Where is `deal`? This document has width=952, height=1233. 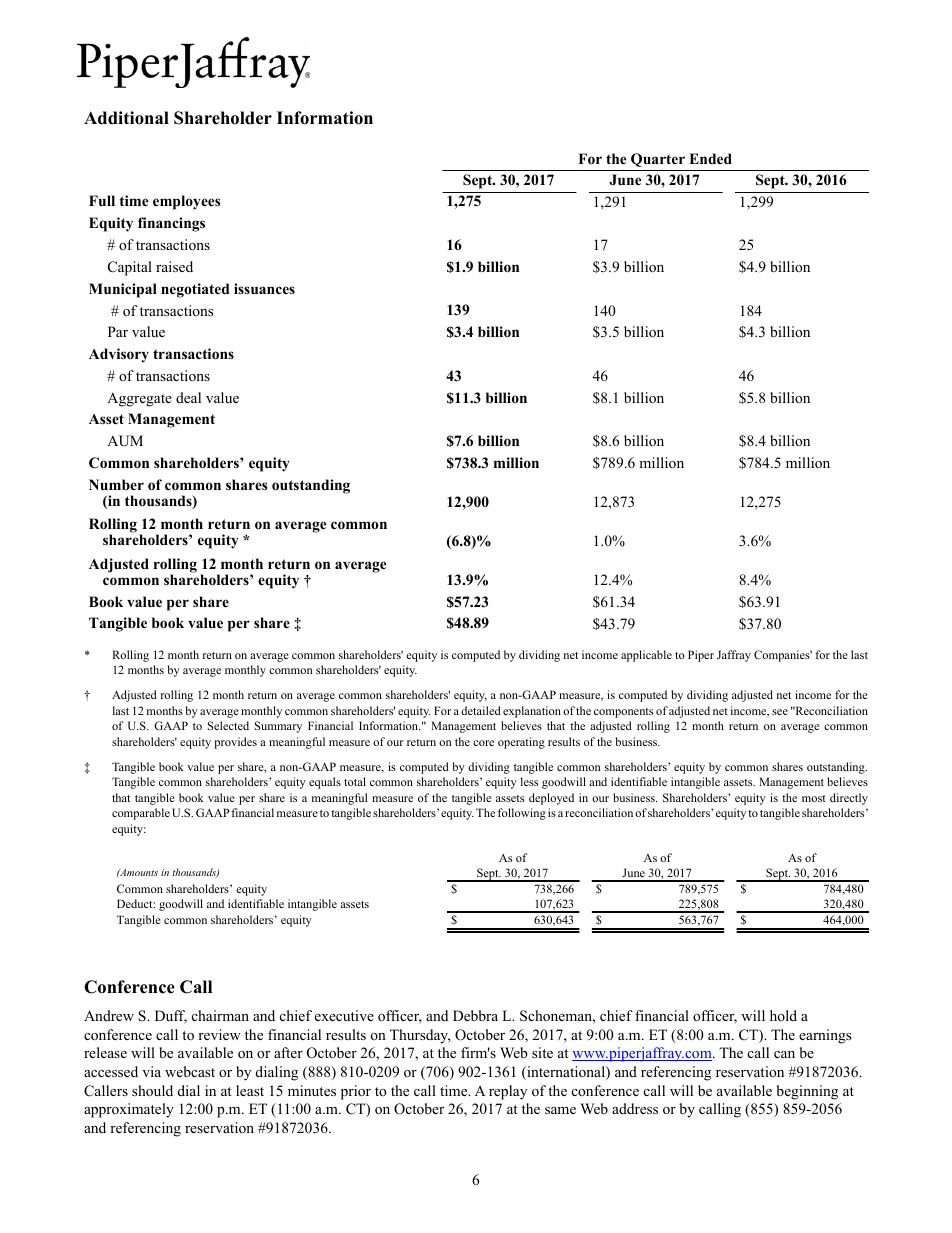 deal is located at coordinates (188, 397).
